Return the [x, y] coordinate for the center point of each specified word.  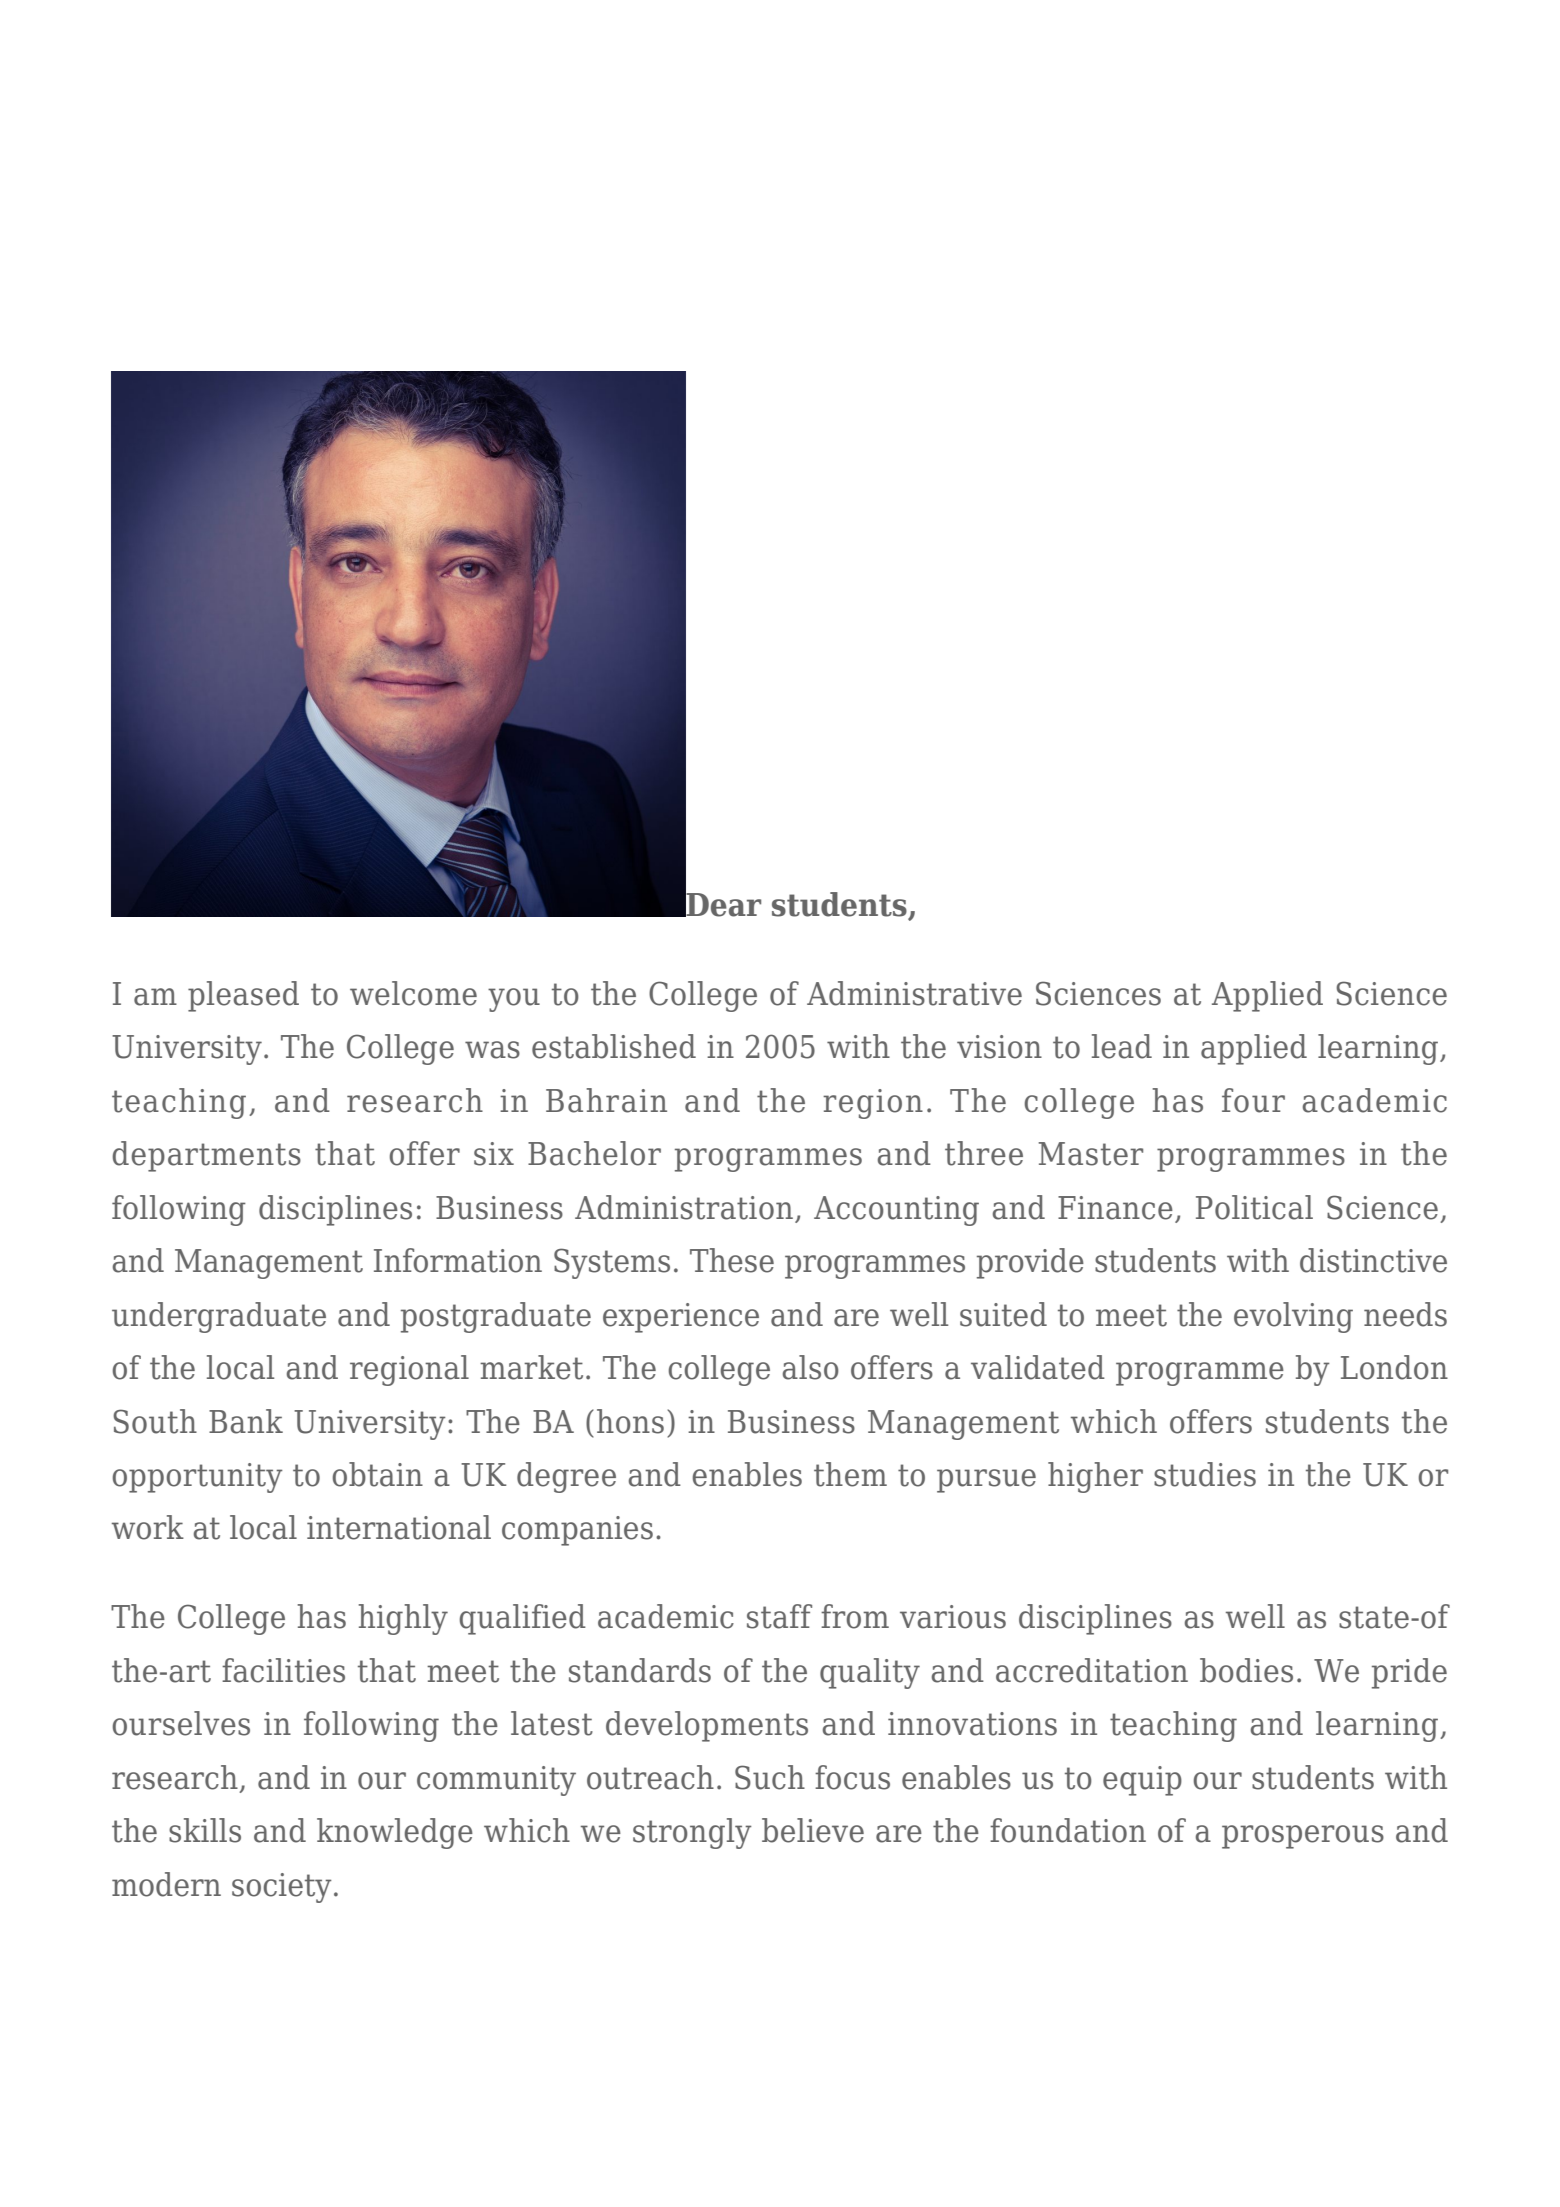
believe [813, 1830]
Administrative [914, 993]
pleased [243, 996]
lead [1122, 1046]
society [282, 1888]
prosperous [1303, 1837]
